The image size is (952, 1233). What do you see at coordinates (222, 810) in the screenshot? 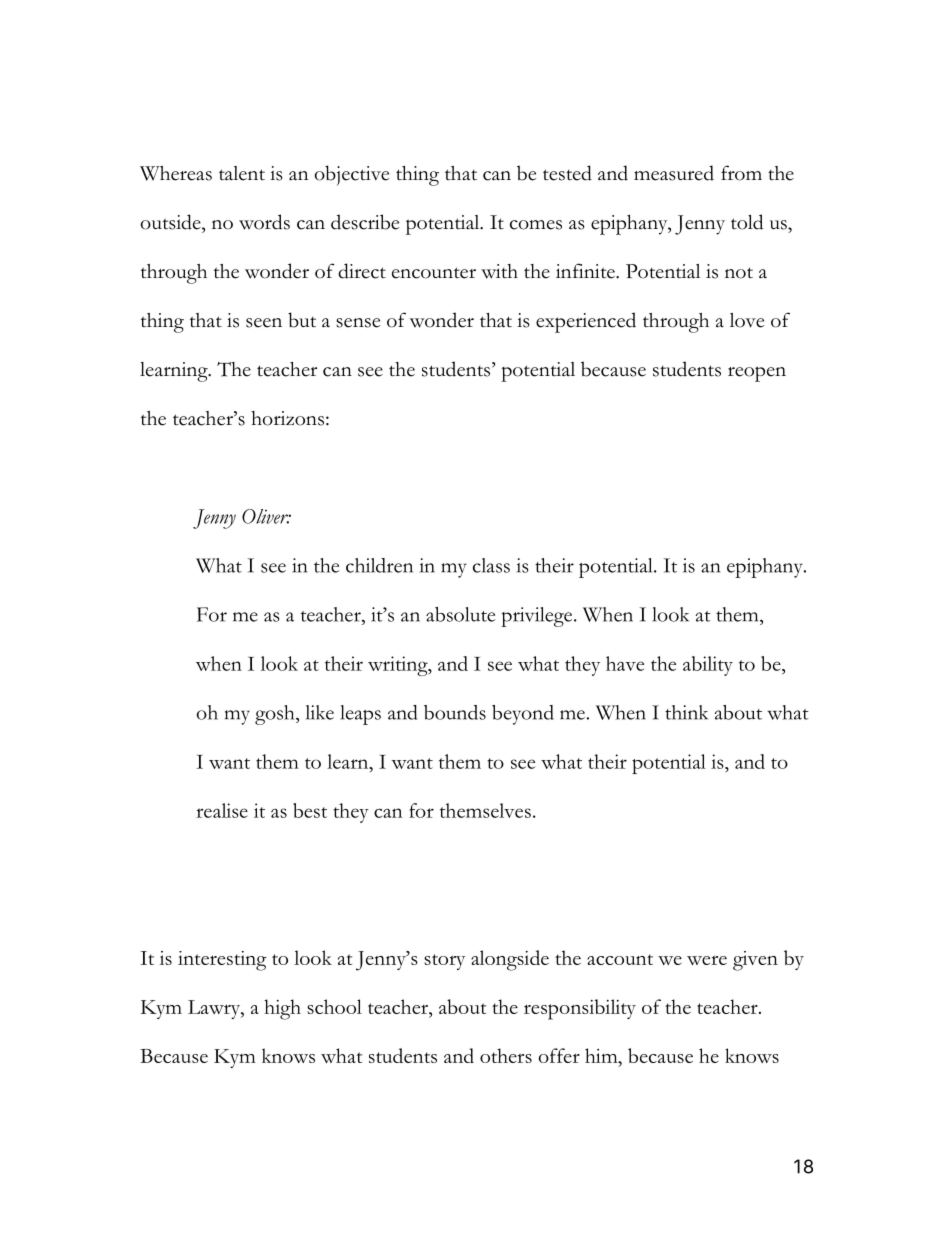
I see `realise` at bounding box center [222, 810].
